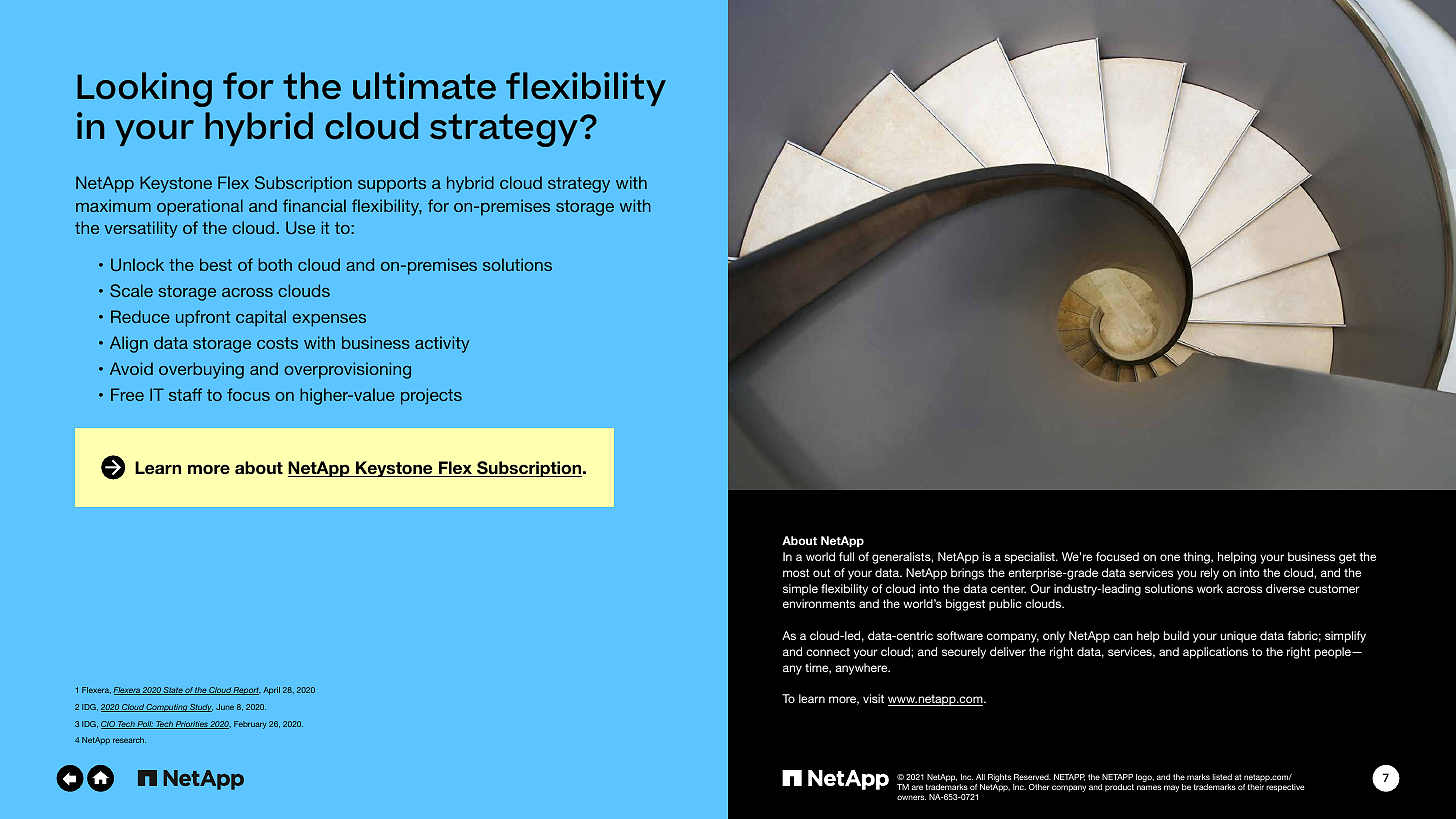  Describe the element at coordinates (1197, 558) in the document. I see `thing` at that location.
